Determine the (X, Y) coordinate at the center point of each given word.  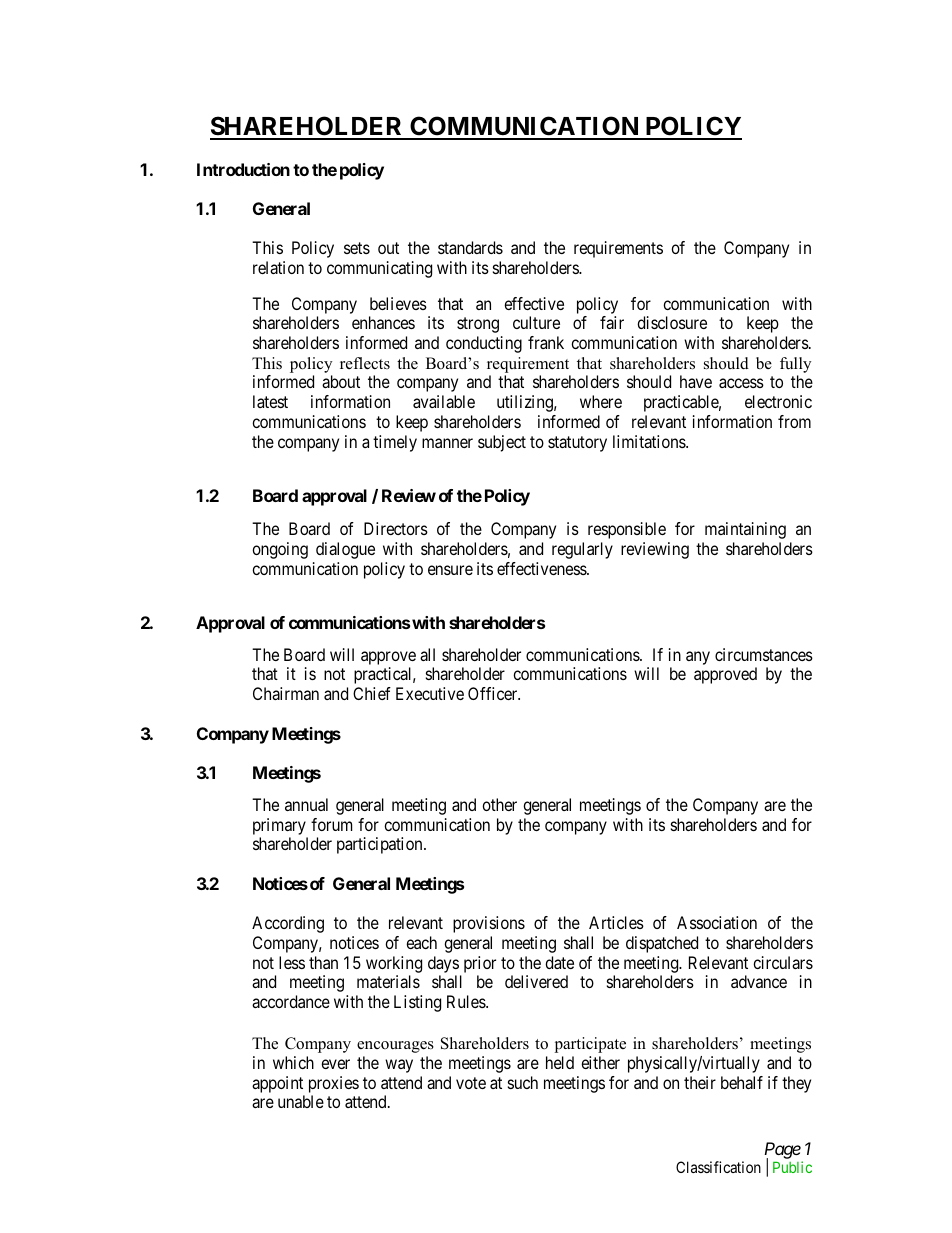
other (499, 804)
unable (301, 1101)
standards (470, 247)
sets (357, 248)
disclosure (672, 322)
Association (717, 922)
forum (331, 824)
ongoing (280, 550)
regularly (582, 550)
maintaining (745, 530)
